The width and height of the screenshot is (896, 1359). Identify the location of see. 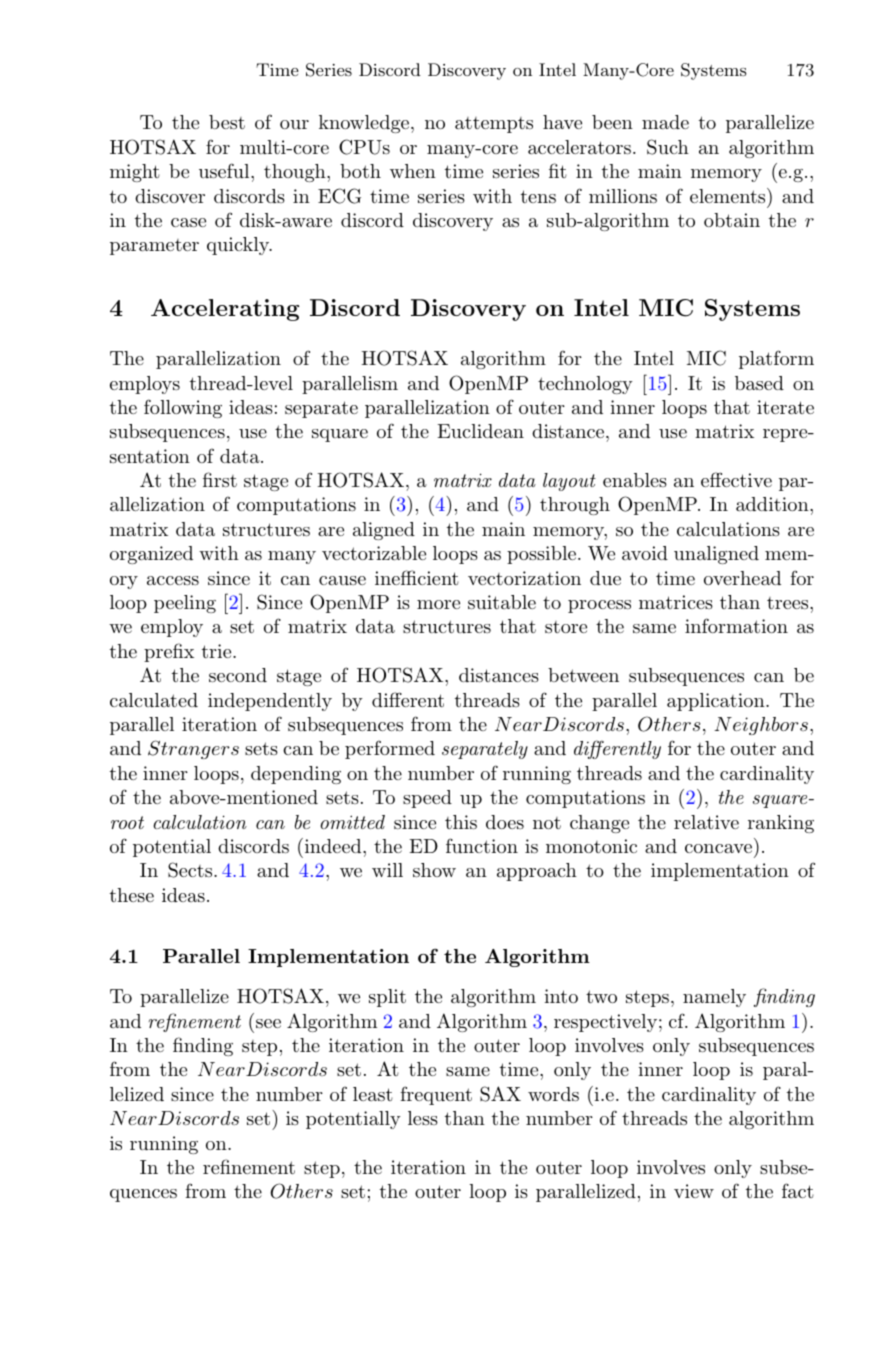
(268, 1023).
